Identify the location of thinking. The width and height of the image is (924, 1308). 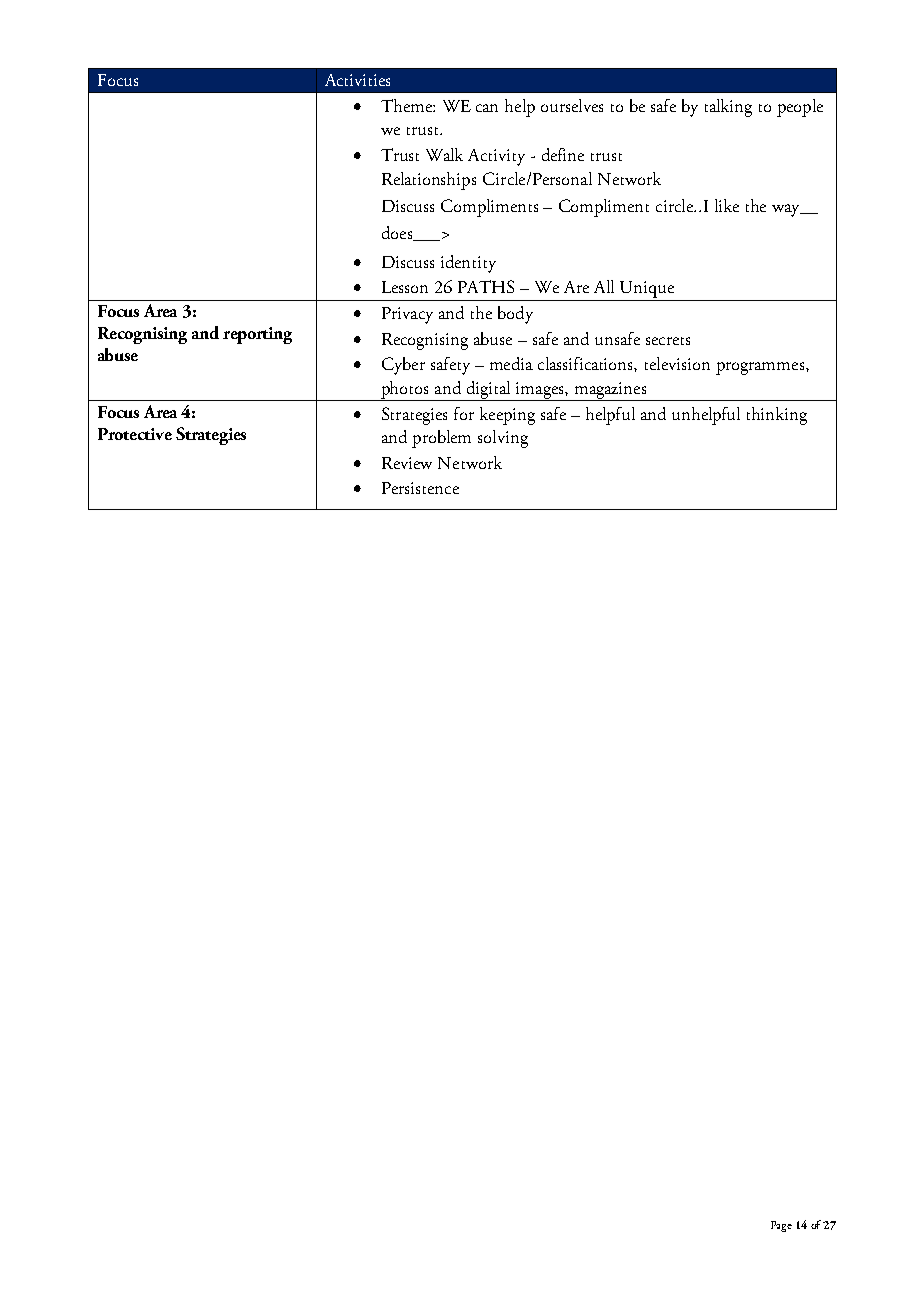
(777, 416).
